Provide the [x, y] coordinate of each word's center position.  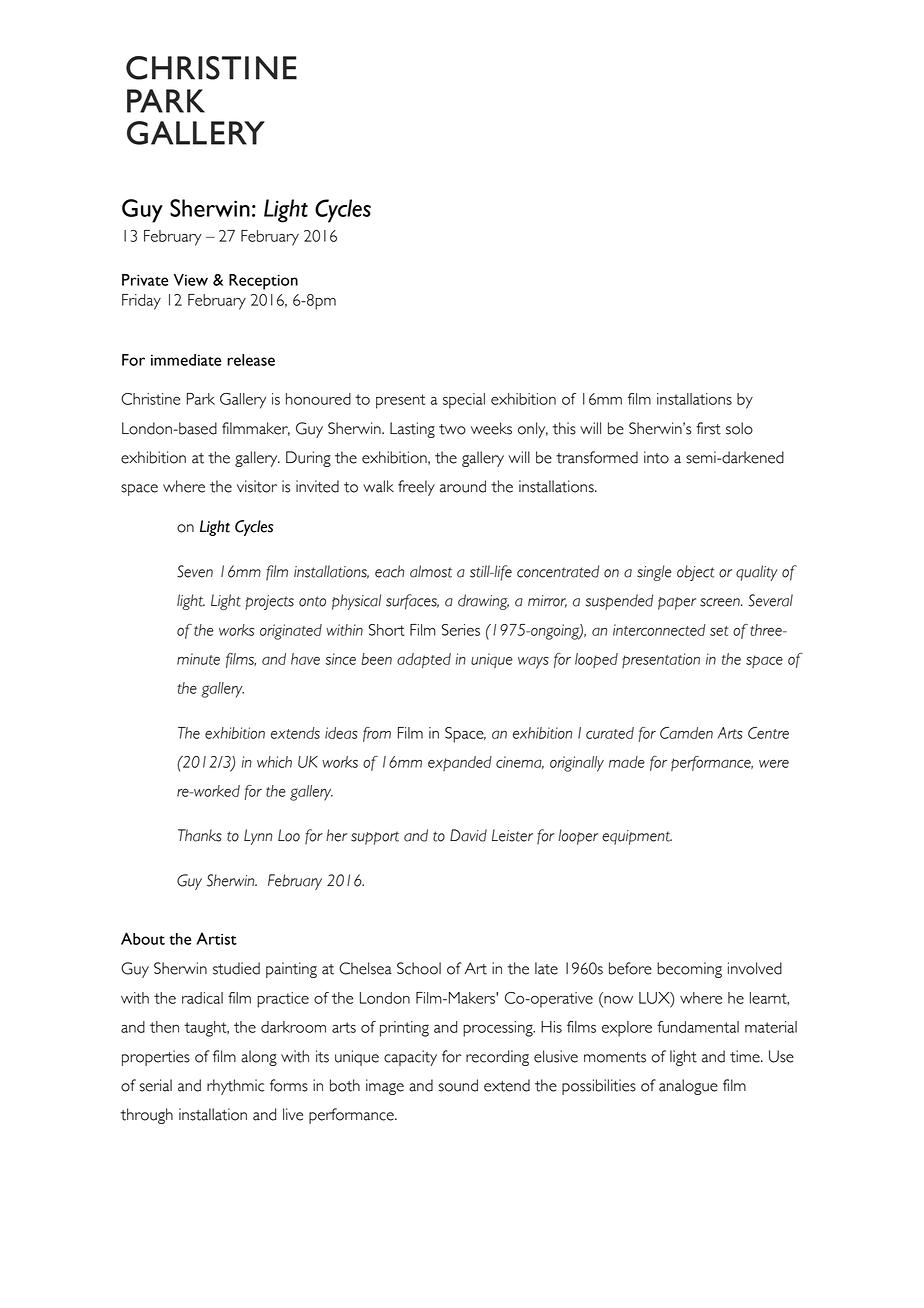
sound [458, 1085]
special [464, 401]
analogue [688, 1087]
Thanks [200, 835]
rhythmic [235, 1087]
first [708, 428]
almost [431, 571]
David [468, 835]
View [191, 280]
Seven [195, 571]
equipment [637, 837]
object [696, 573]
